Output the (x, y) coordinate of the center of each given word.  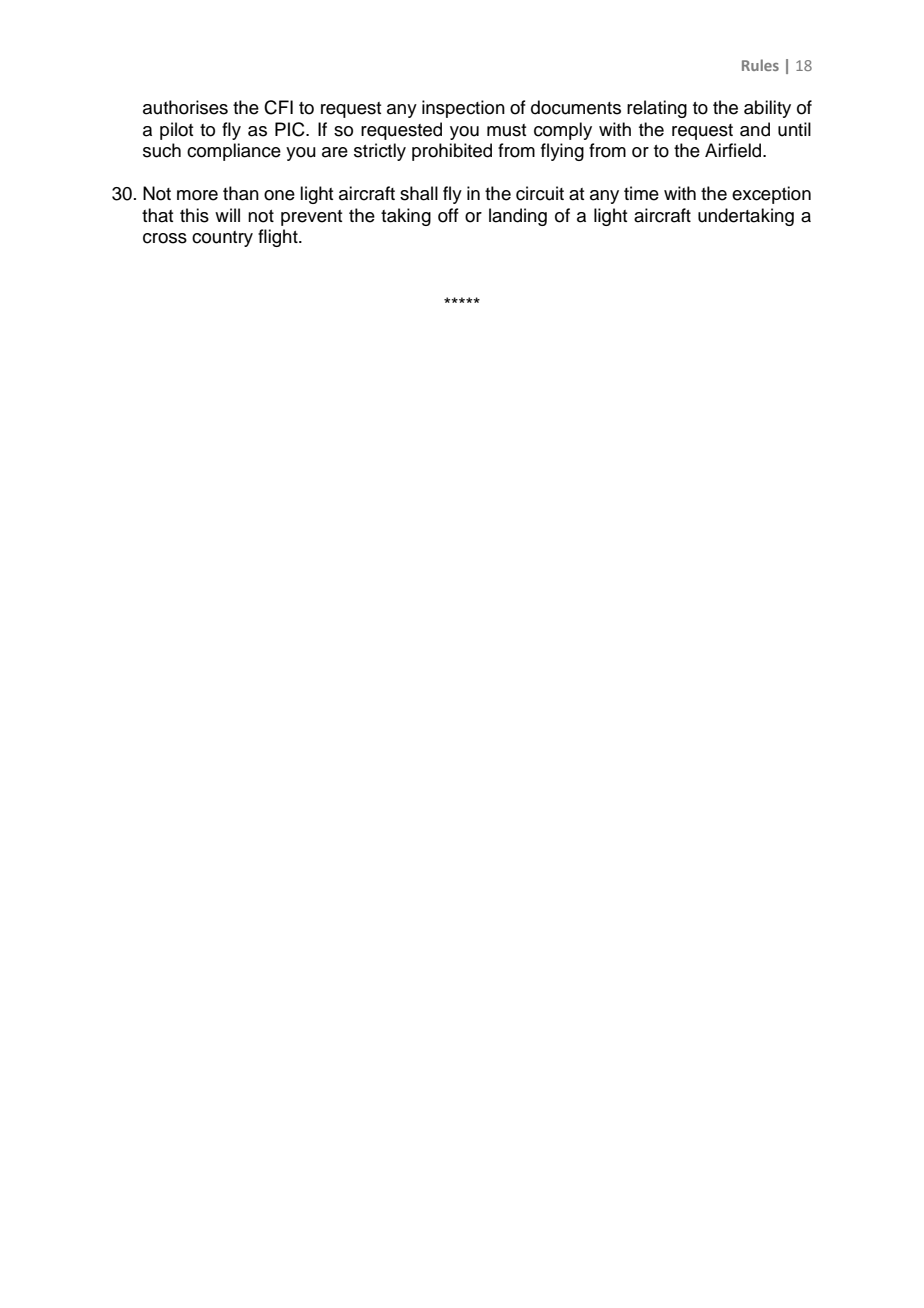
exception (771, 195)
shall (419, 193)
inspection (463, 109)
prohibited (452, 152)
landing (518, 217)
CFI (278, 107)
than (241, 193)
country (222, 239)
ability (767, 109)
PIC (291, 129)
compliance (234, 152)
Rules (760, 65)
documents (576, 107)
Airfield (734, 150)
